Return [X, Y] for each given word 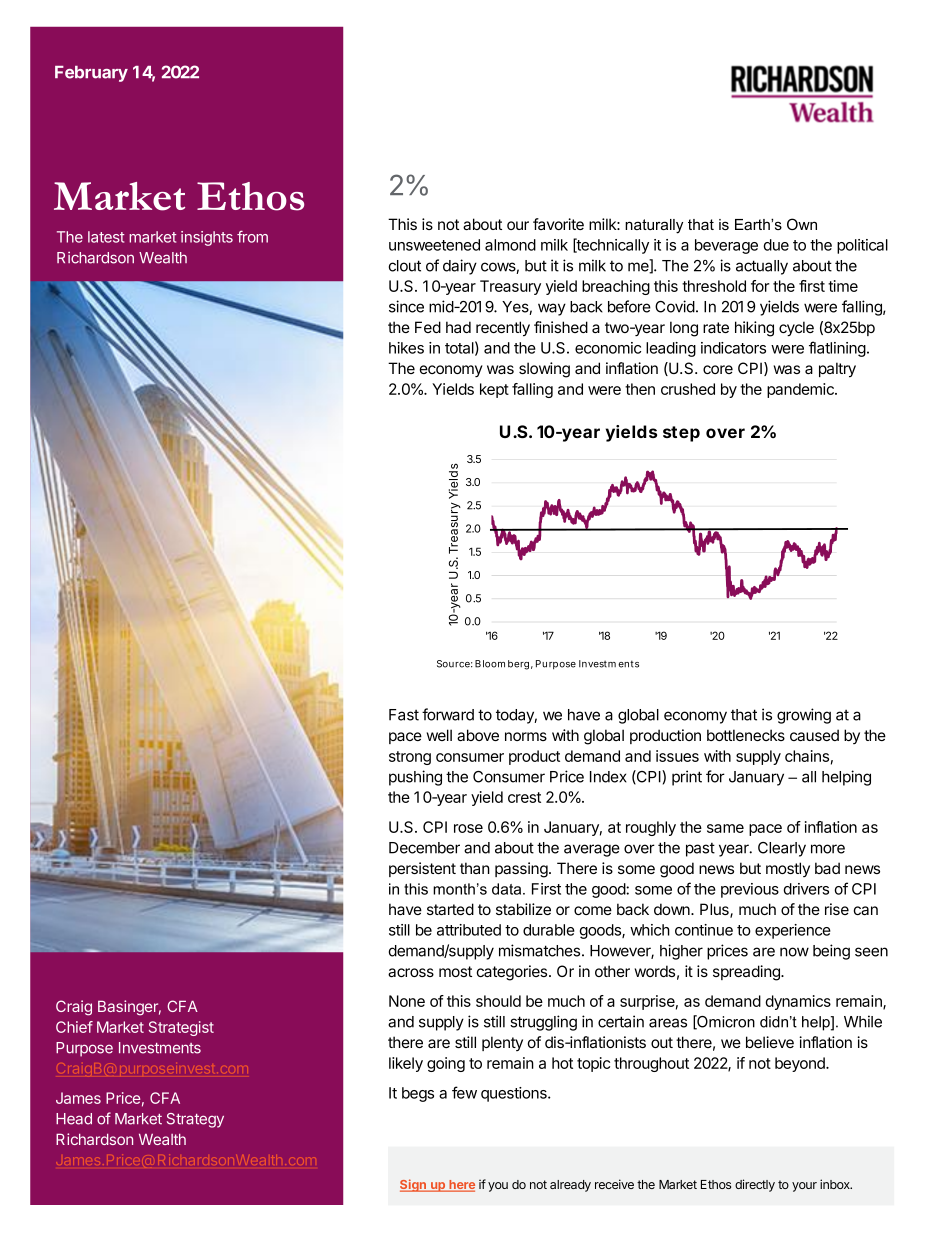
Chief [74, 1027]
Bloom [490, 664]
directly [755, 1185]
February [91, 74]
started [450, 909]
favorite [558, 224]
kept [494, 390]
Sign [414, 1185]
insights [207, 238]
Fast [404, 715]
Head [74, 1119]
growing [804, 716]
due [776, 245]
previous [750, 890]
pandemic [801, 390]
